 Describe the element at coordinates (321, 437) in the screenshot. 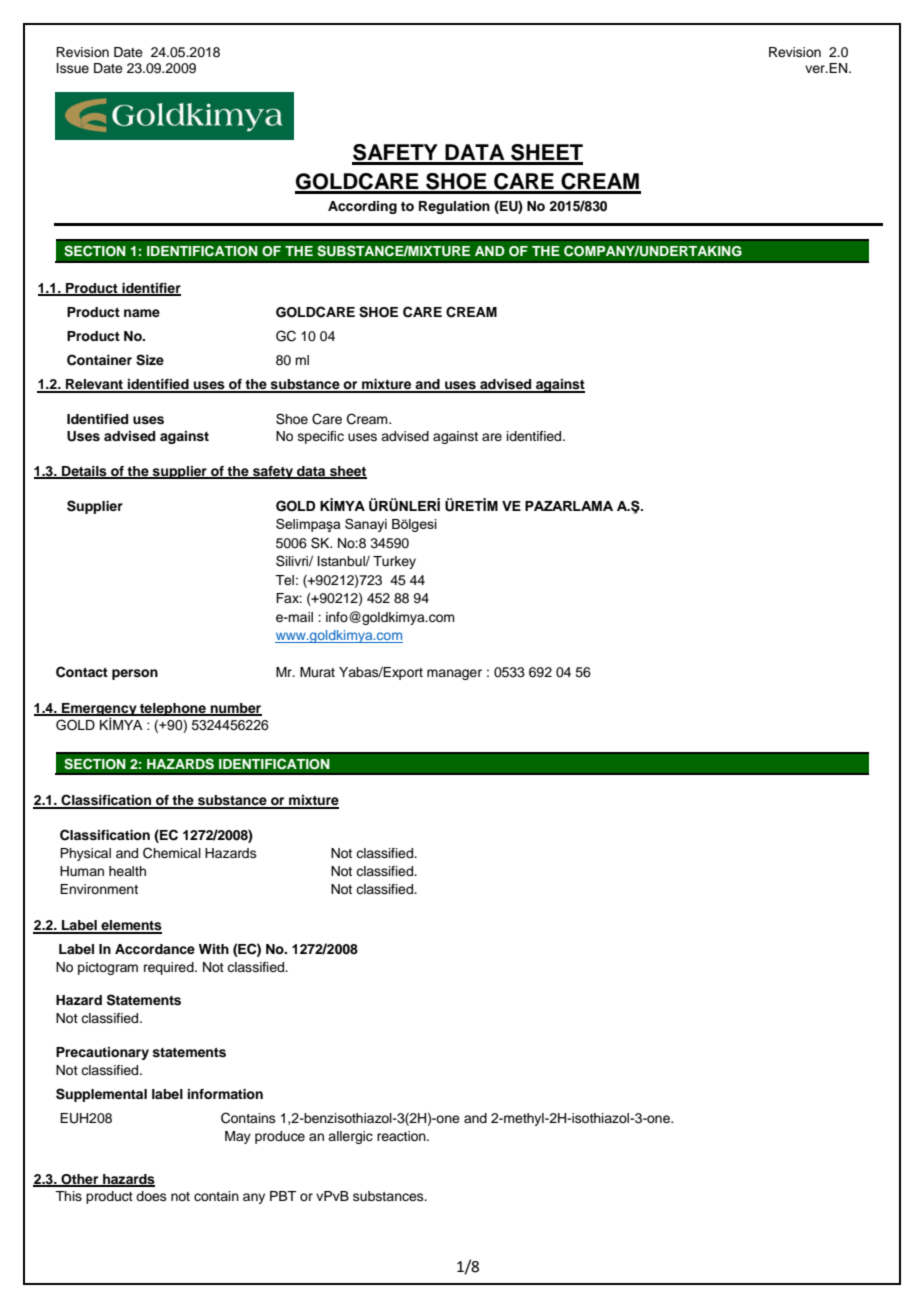

I see `specific` at that location.
